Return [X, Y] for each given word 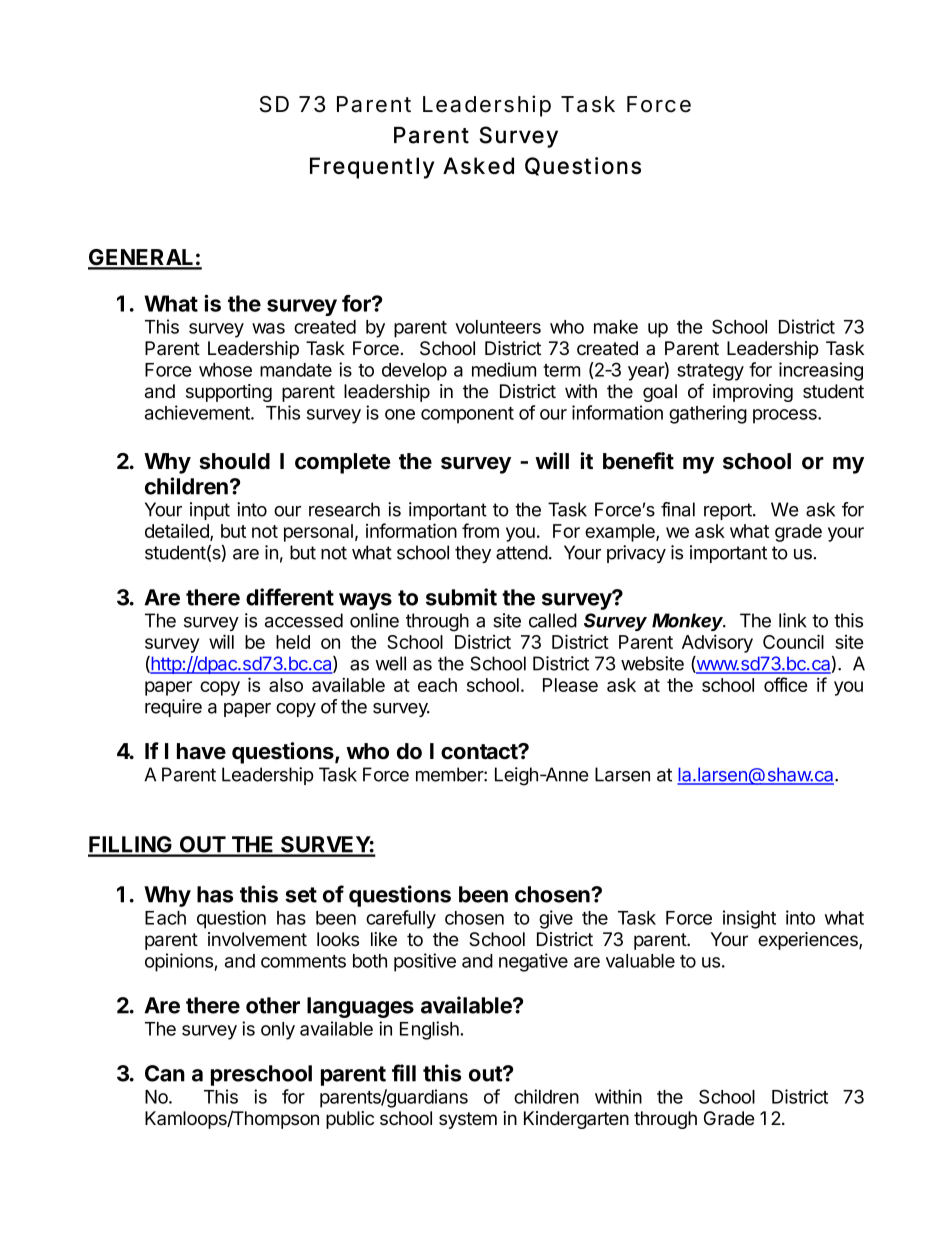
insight [749, 919]
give [556, 919]
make [616, 327]
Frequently [372, 168]
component [467, 415]
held [293, 642]
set [301, 895]
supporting [229, 393]
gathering [708, 414]
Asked [478, 165]
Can [165, 1073]
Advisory [717, 643]
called [553, 620]
